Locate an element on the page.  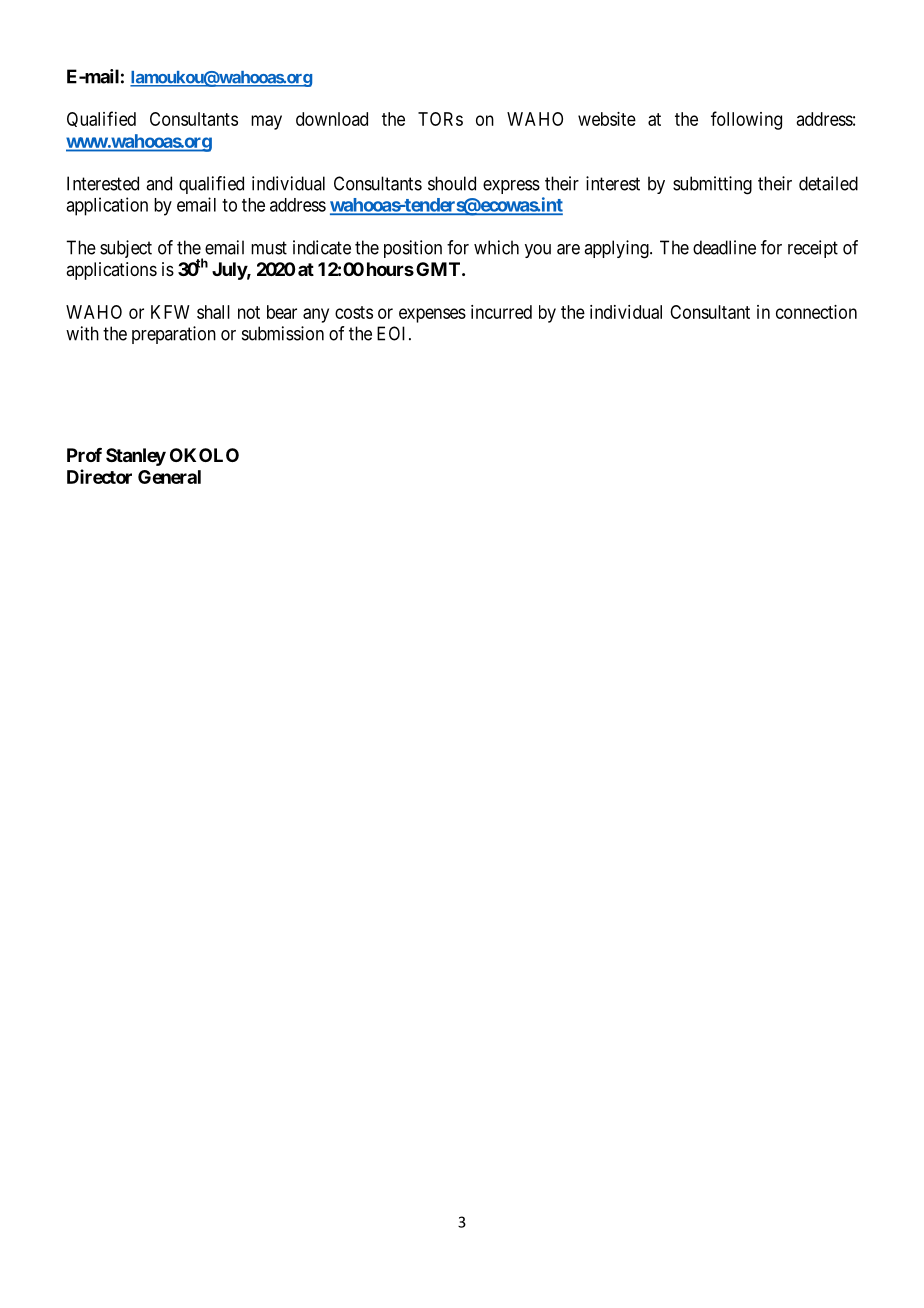
shall is located at coordinates (213, 312).
